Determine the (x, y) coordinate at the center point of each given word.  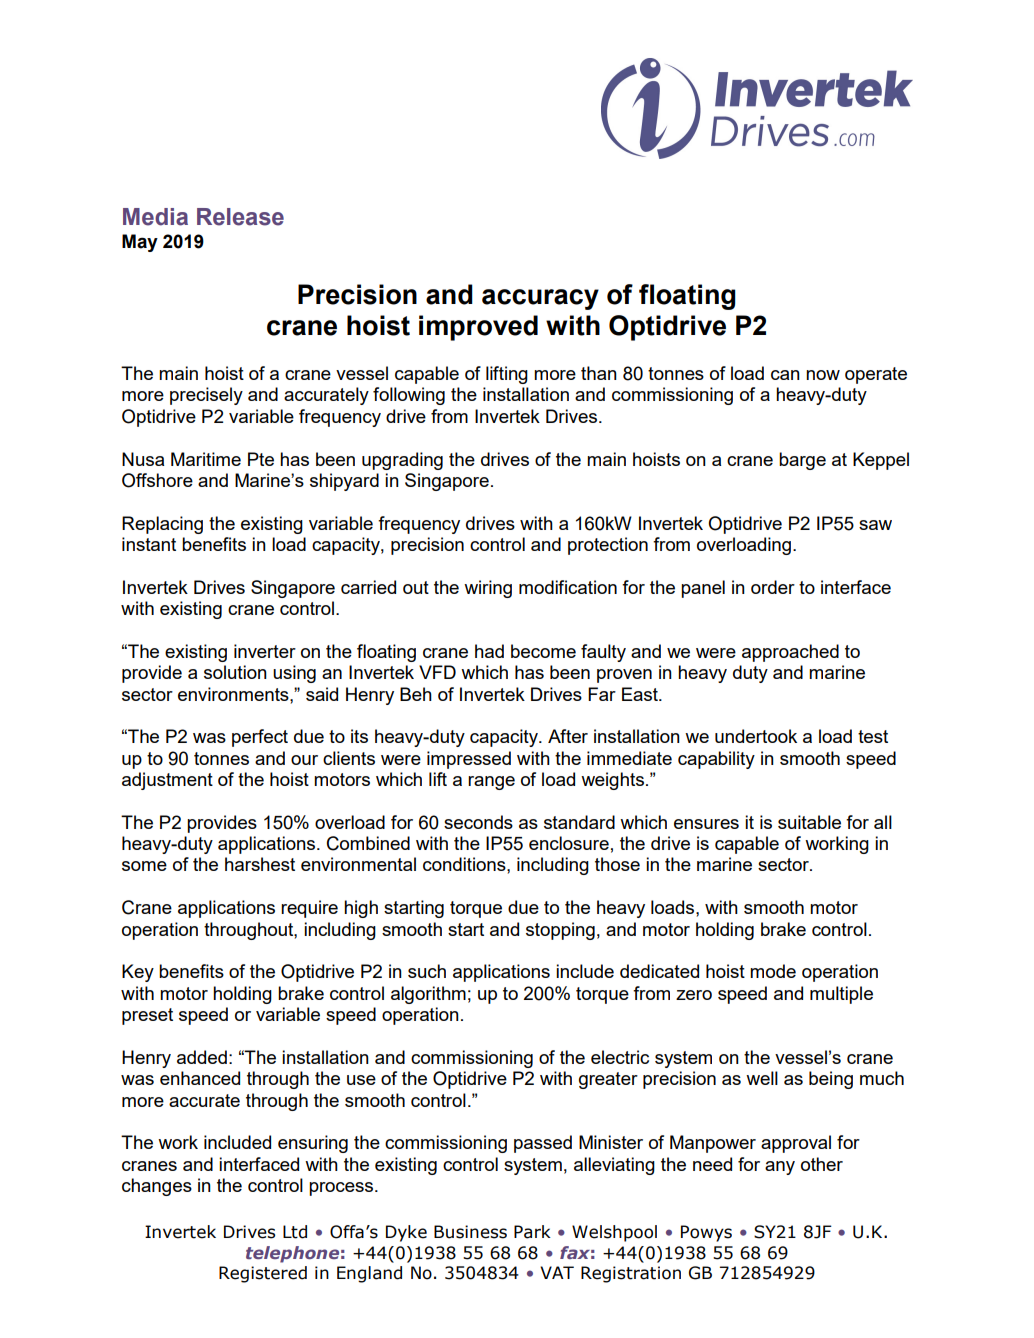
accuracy (540, 299)
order (773, 587)
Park (532, 1232)
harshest (260, 864)
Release (240, 217)
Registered (263, 1274)
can (785, 375)
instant (149, 544)
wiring (488, 589)
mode (773, 971)
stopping (560, 931)
